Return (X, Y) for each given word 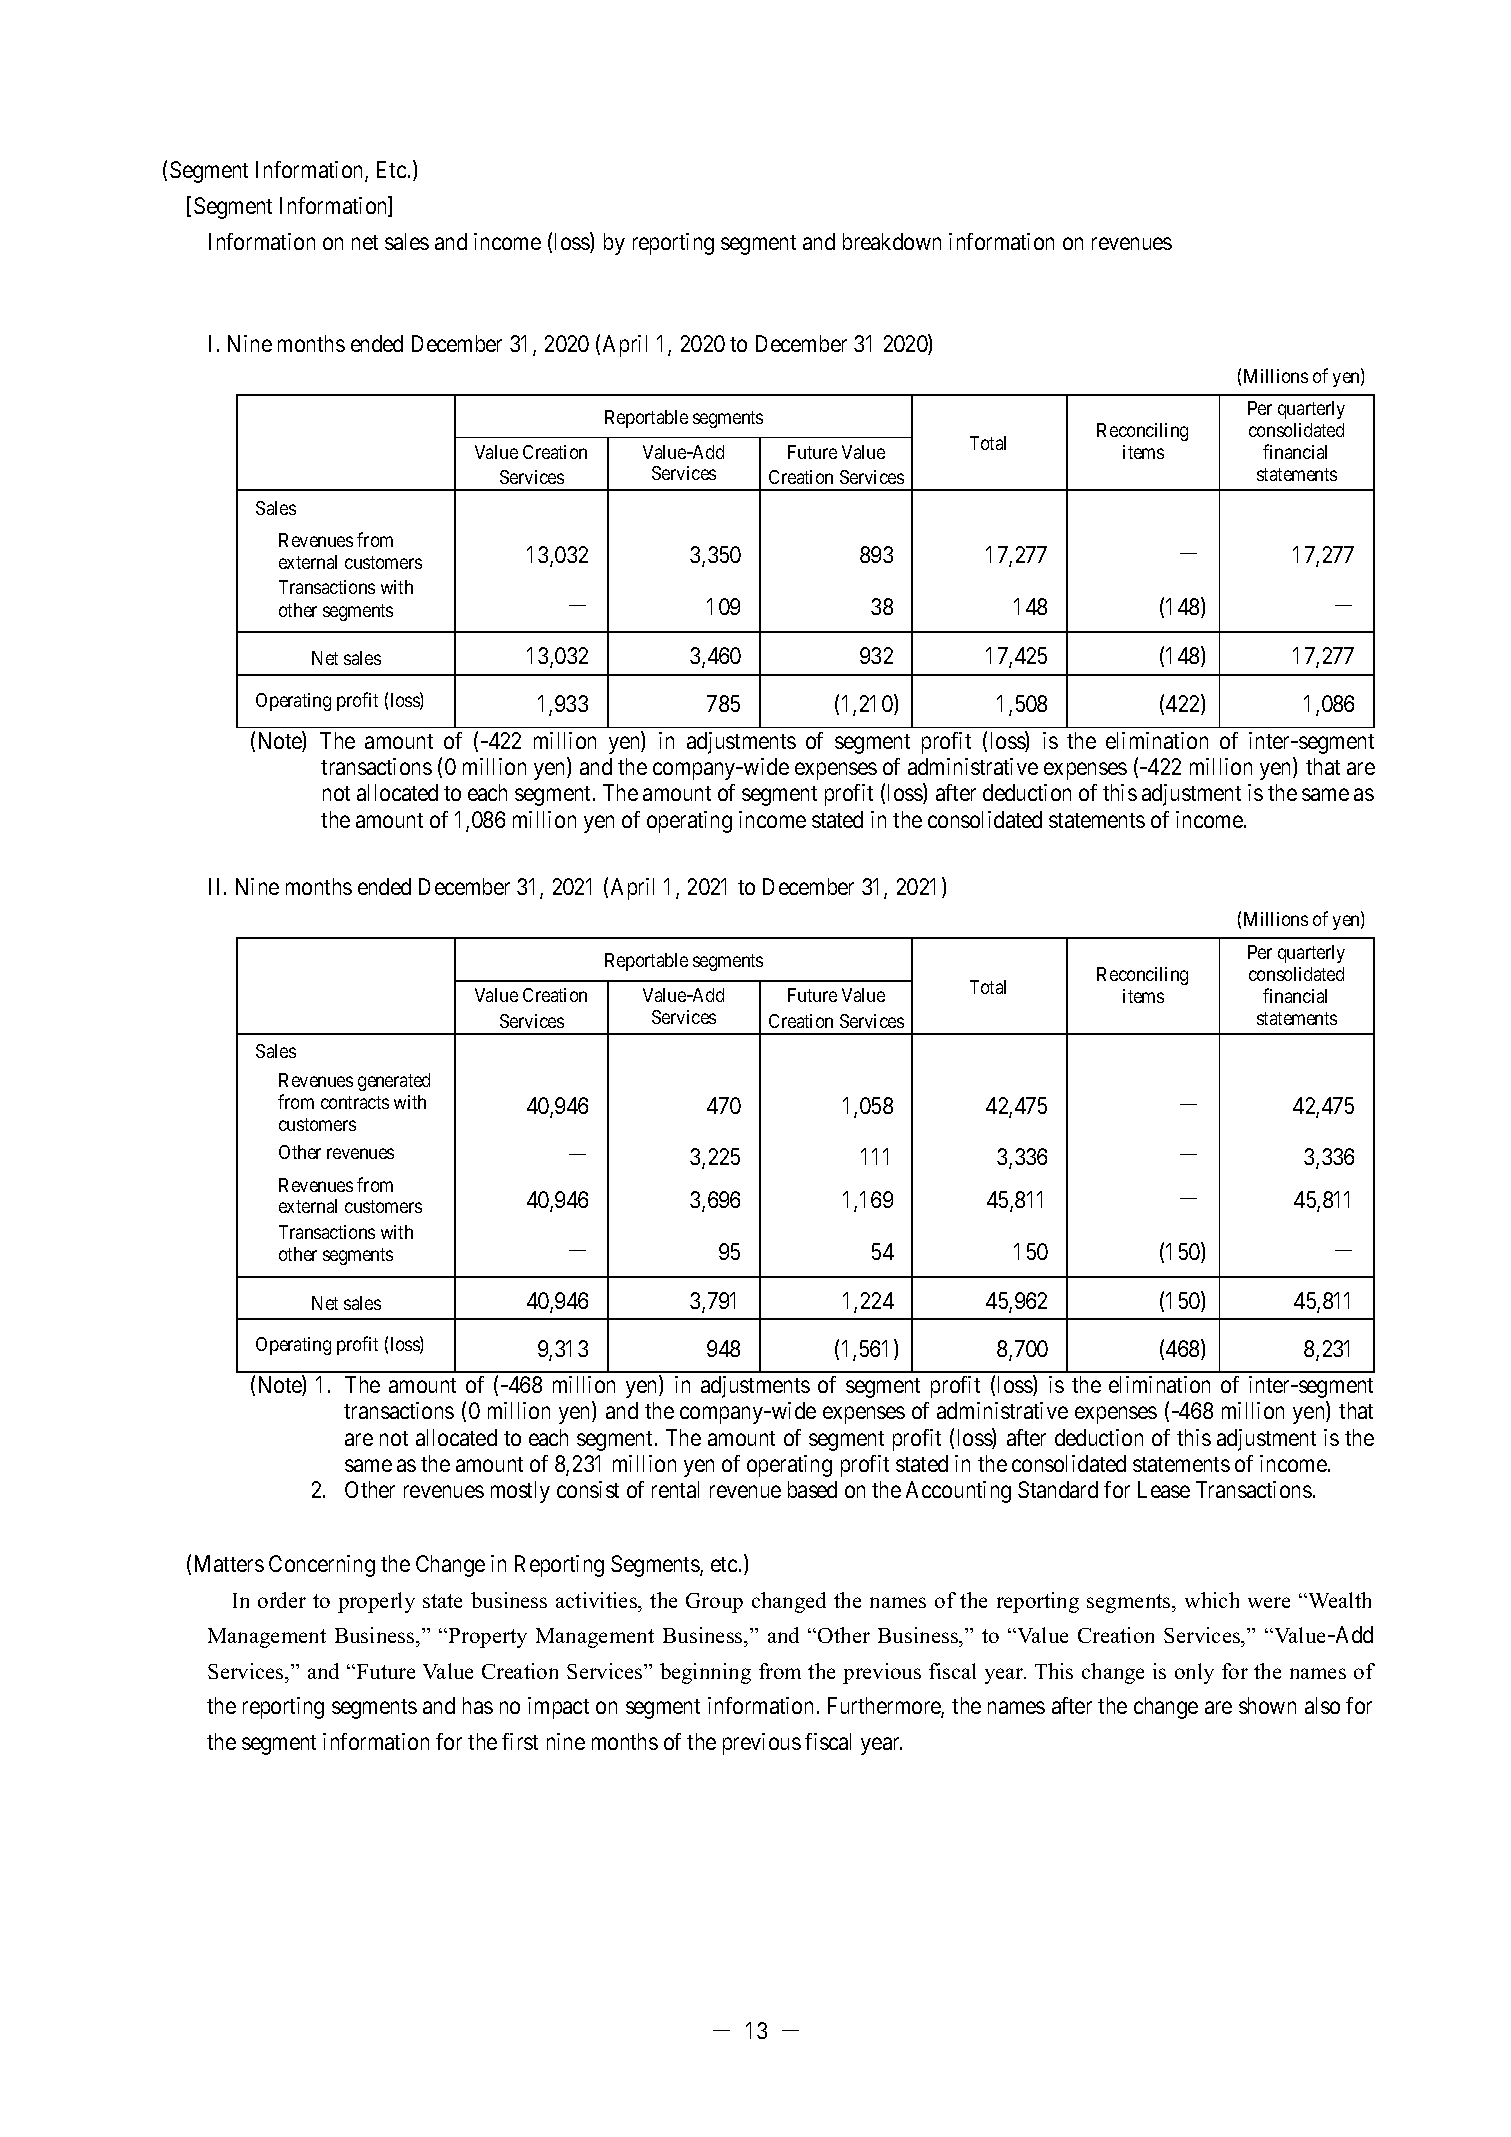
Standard (1058, 1489)
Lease (1164, 1489)
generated (394, 1082)
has (478, 1705)
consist (588, 1489)
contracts (355, 1102)
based (812, 1489)
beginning (705, 1673)
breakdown (892, 241)
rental (675, 1489)
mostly (520, 1492)
